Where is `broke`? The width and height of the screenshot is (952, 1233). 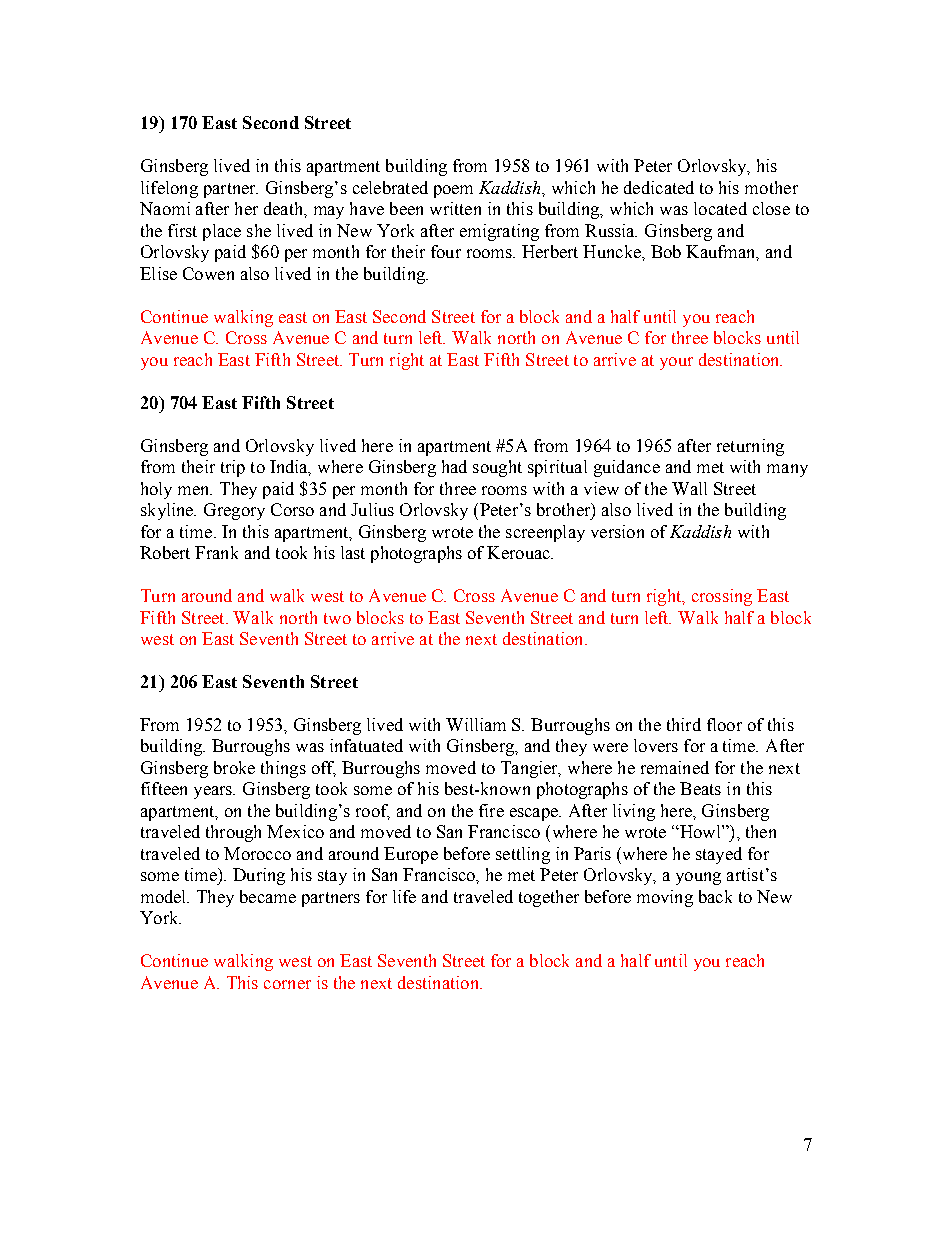 broke is located at coordinates (234, 767).
